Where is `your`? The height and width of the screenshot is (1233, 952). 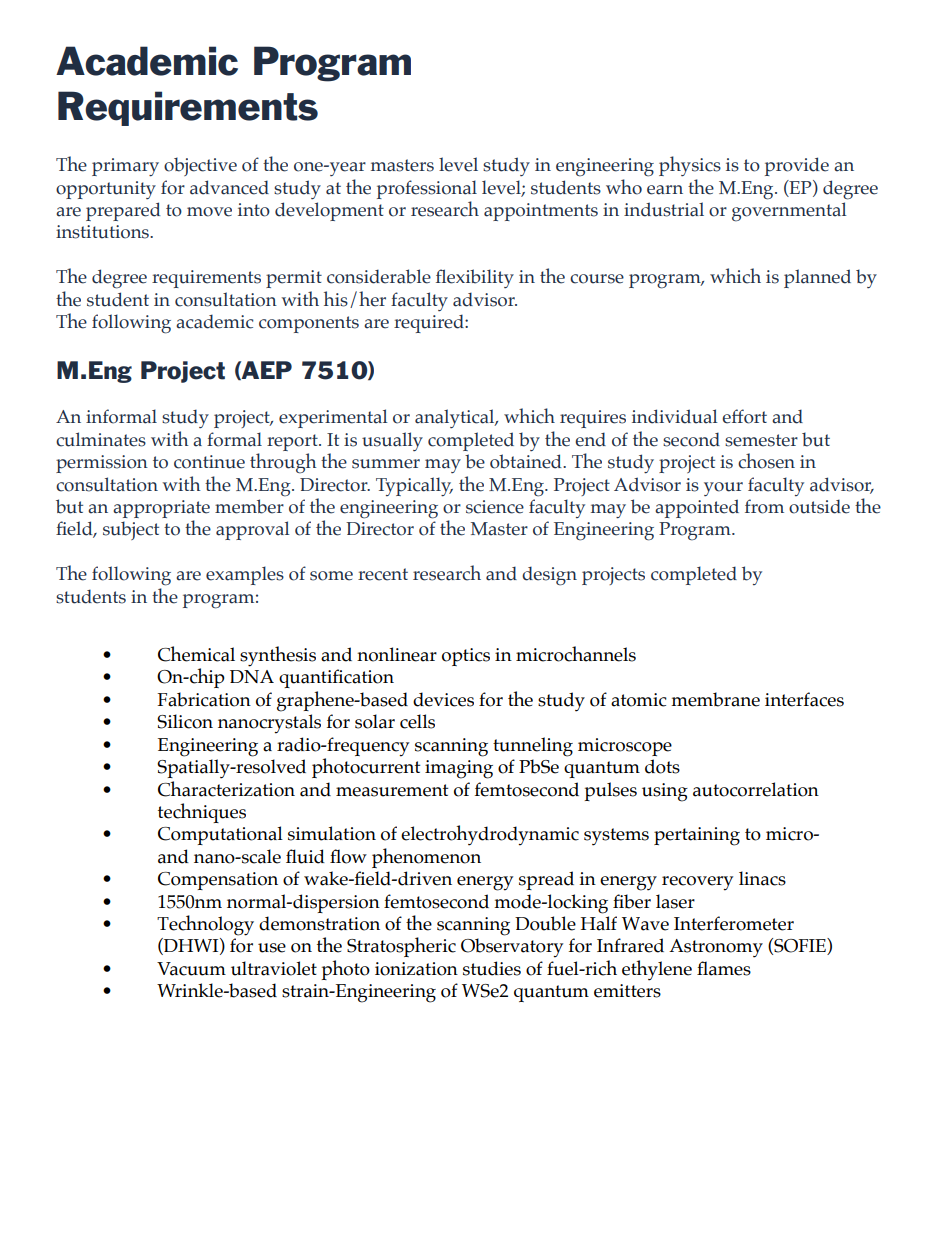
your is located at coordinates (723, 489).
